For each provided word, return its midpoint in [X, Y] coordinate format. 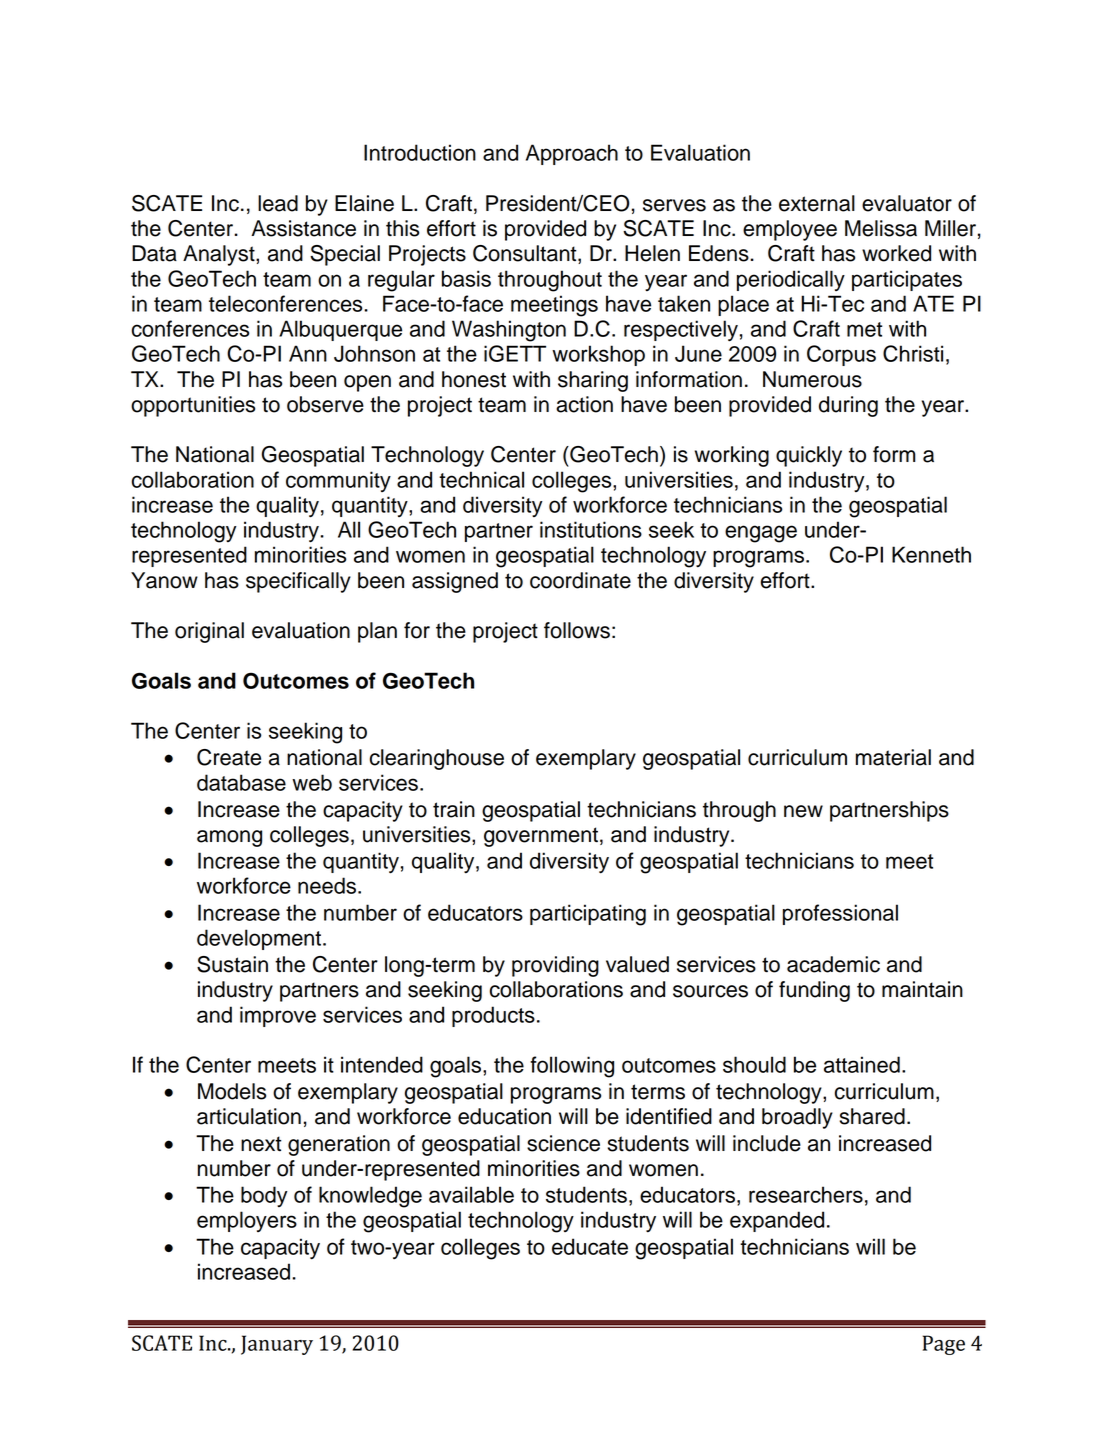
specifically [298, 582]
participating [588, 915]
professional [840, 914]
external [817, 203]
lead [278, 203]
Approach [572, 154]
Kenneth [931, 554]
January [277, 1345]
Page [944, 1345]
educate [590, 1246]
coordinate [580, 580]
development [260, 939]
